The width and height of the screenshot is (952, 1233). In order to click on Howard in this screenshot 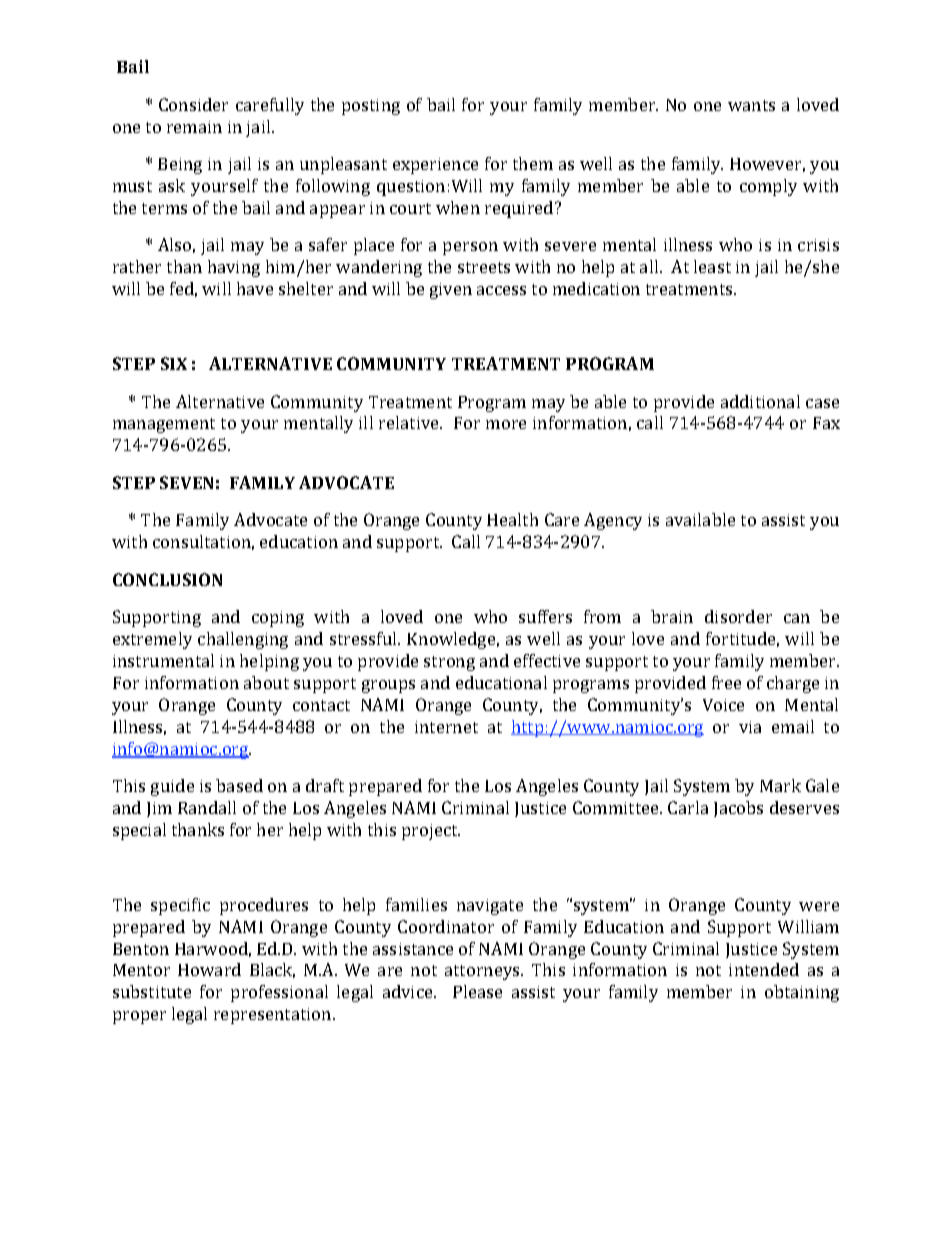, I will do `click(209, 969)`.
